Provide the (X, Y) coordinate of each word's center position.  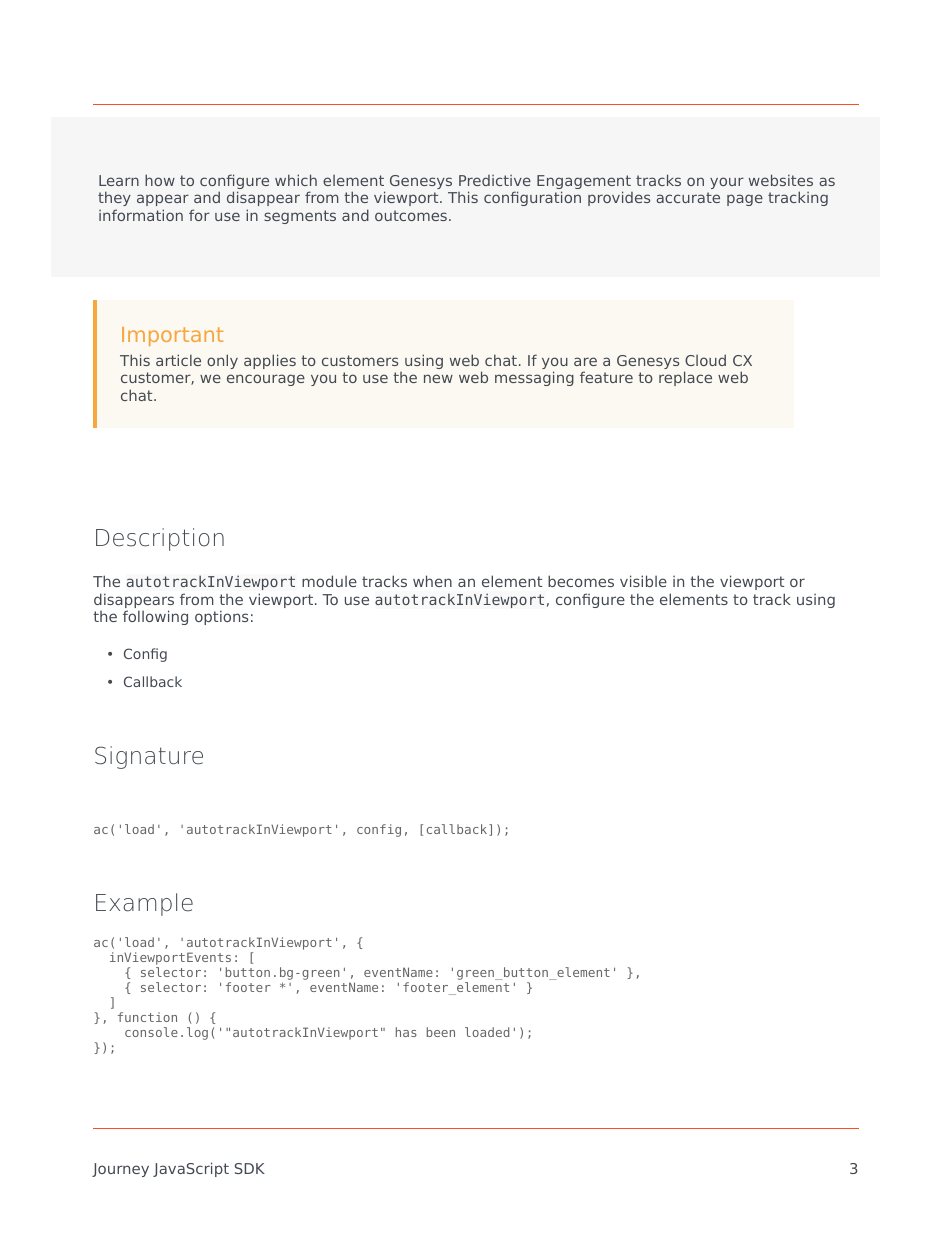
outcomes (411, 215)
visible (643, 581)
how (160, 180)
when (432, 581)
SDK (250, 1168)
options (221, 617)
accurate (688, 197)
